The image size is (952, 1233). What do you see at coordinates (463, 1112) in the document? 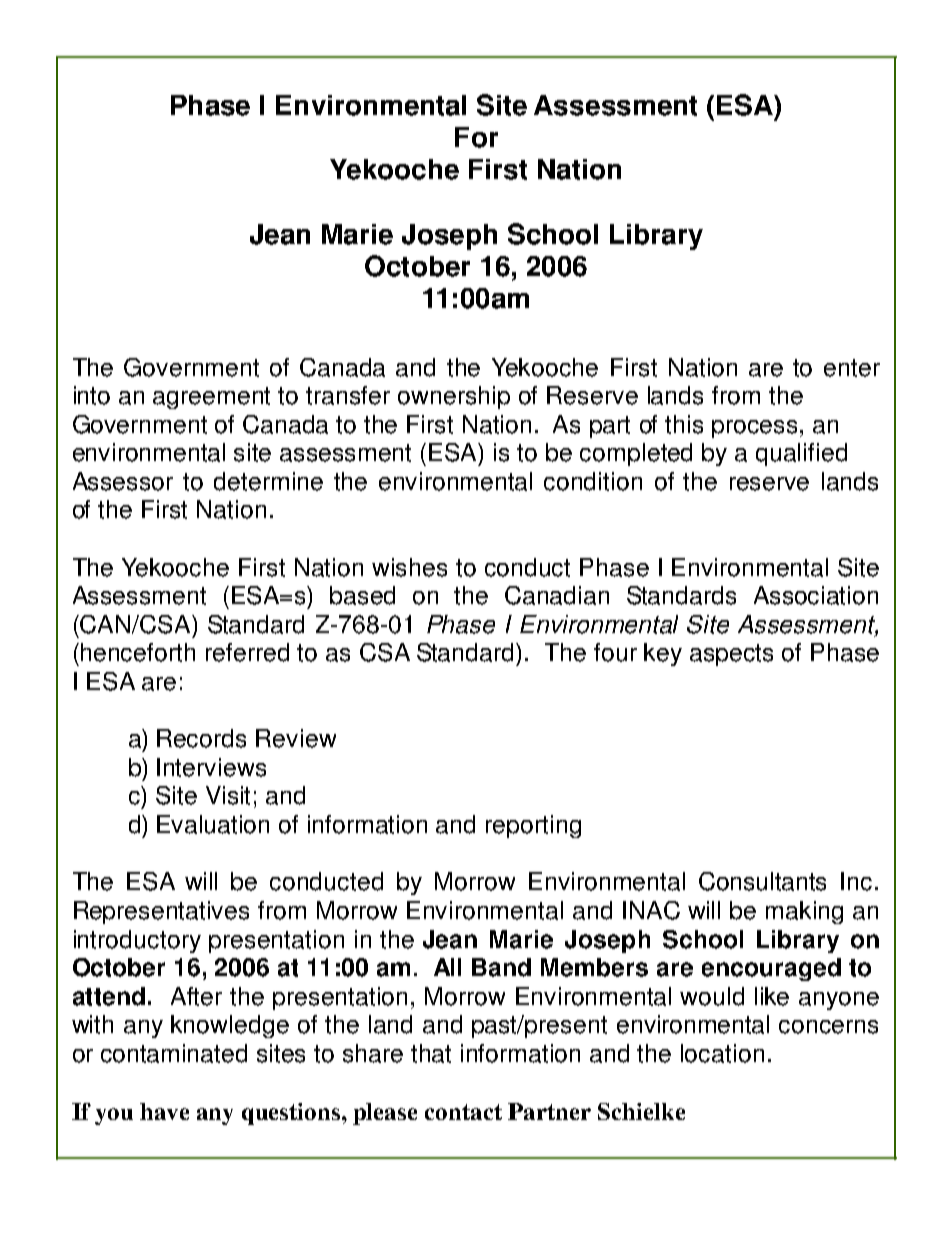
I see `contact` at bounding box center [463, 1112].
